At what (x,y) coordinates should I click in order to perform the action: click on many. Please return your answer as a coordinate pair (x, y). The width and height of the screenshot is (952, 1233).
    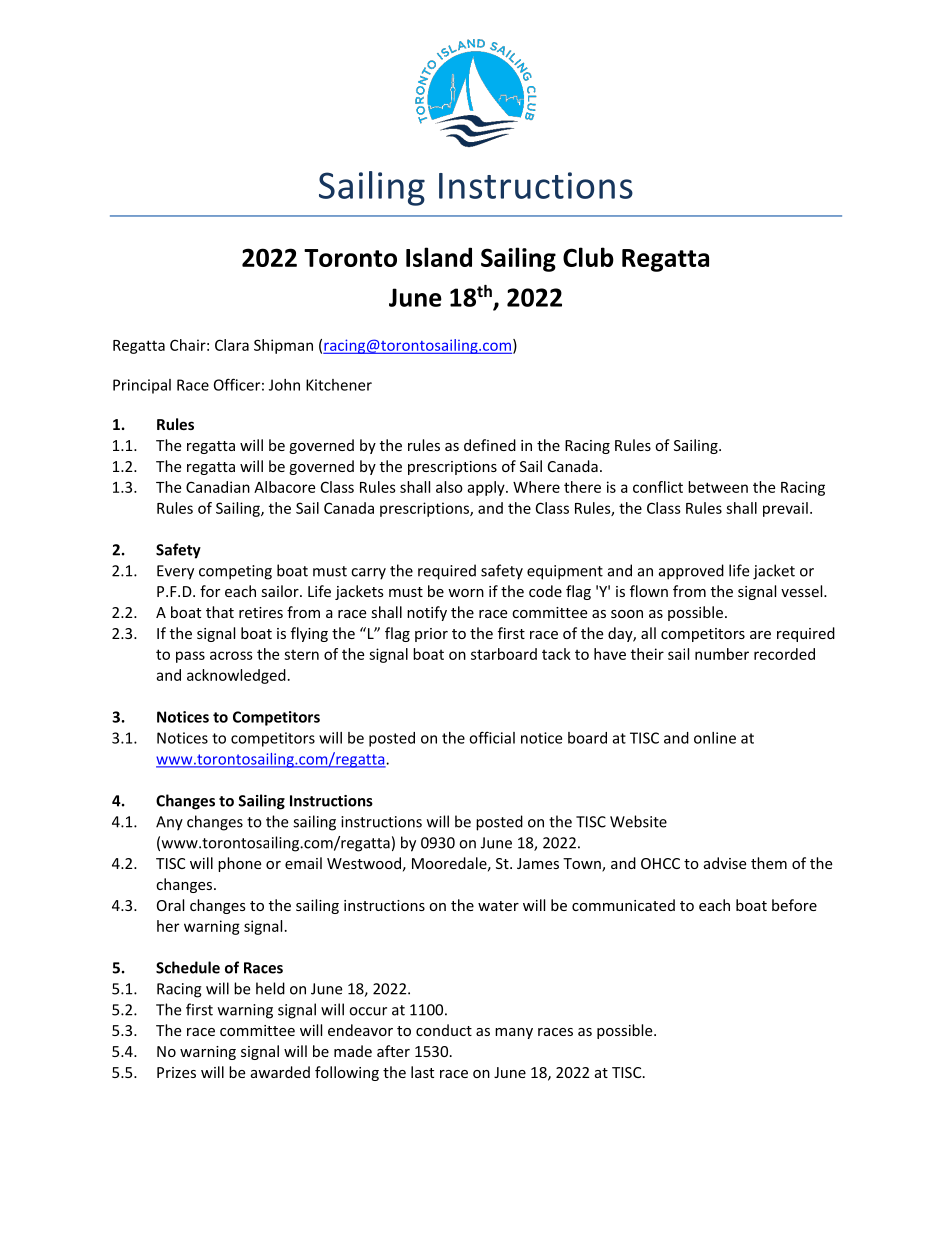
    Looking at the image, I should click on (514, 1033).
